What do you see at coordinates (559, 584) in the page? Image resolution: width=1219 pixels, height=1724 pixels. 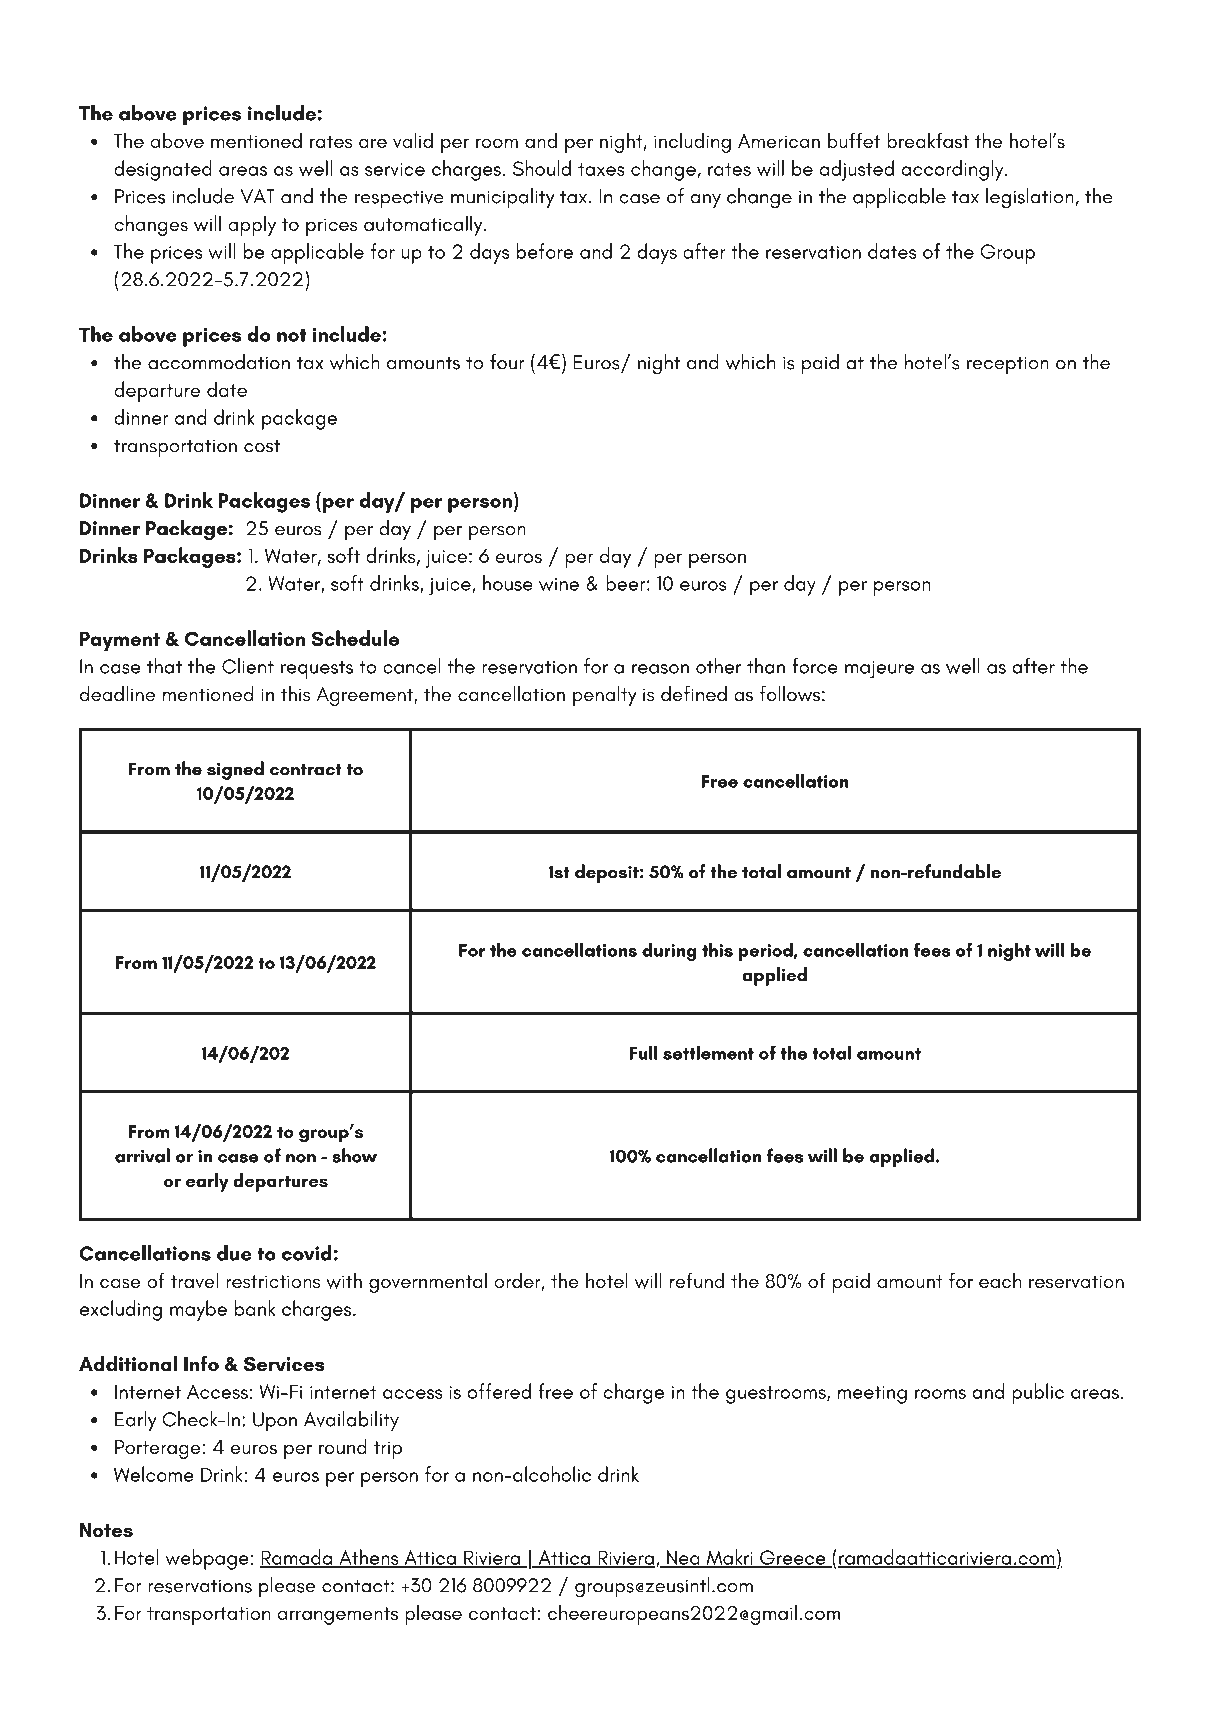 I see `wine` at bounding box center [559, 584].
